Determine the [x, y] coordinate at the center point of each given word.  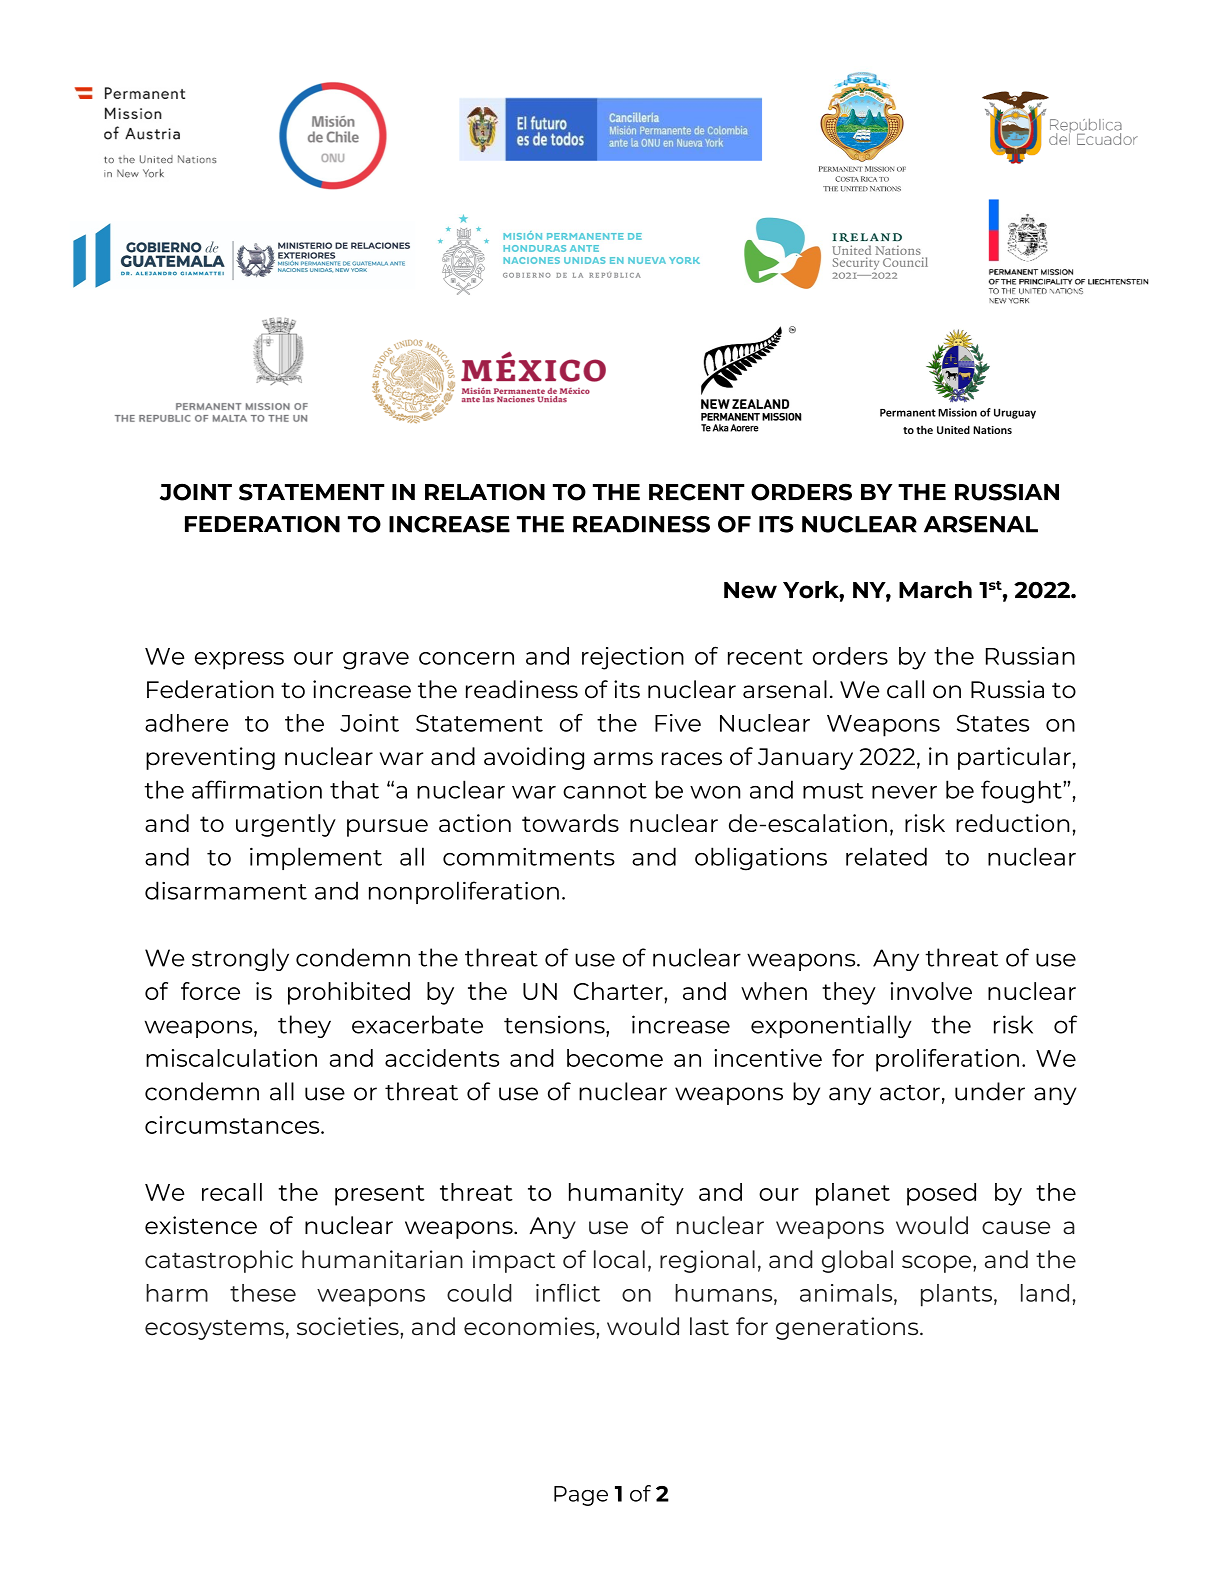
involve [931, 991]
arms [623, 759]
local [619, 1259]
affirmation [257, 789]
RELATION [485, 492]
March [935, 590]
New [750, 590]
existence [201, 1225]
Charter [619, 991]
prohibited [349, 993]
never [904, 792]
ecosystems [214, 1330]
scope [938, 1264]
